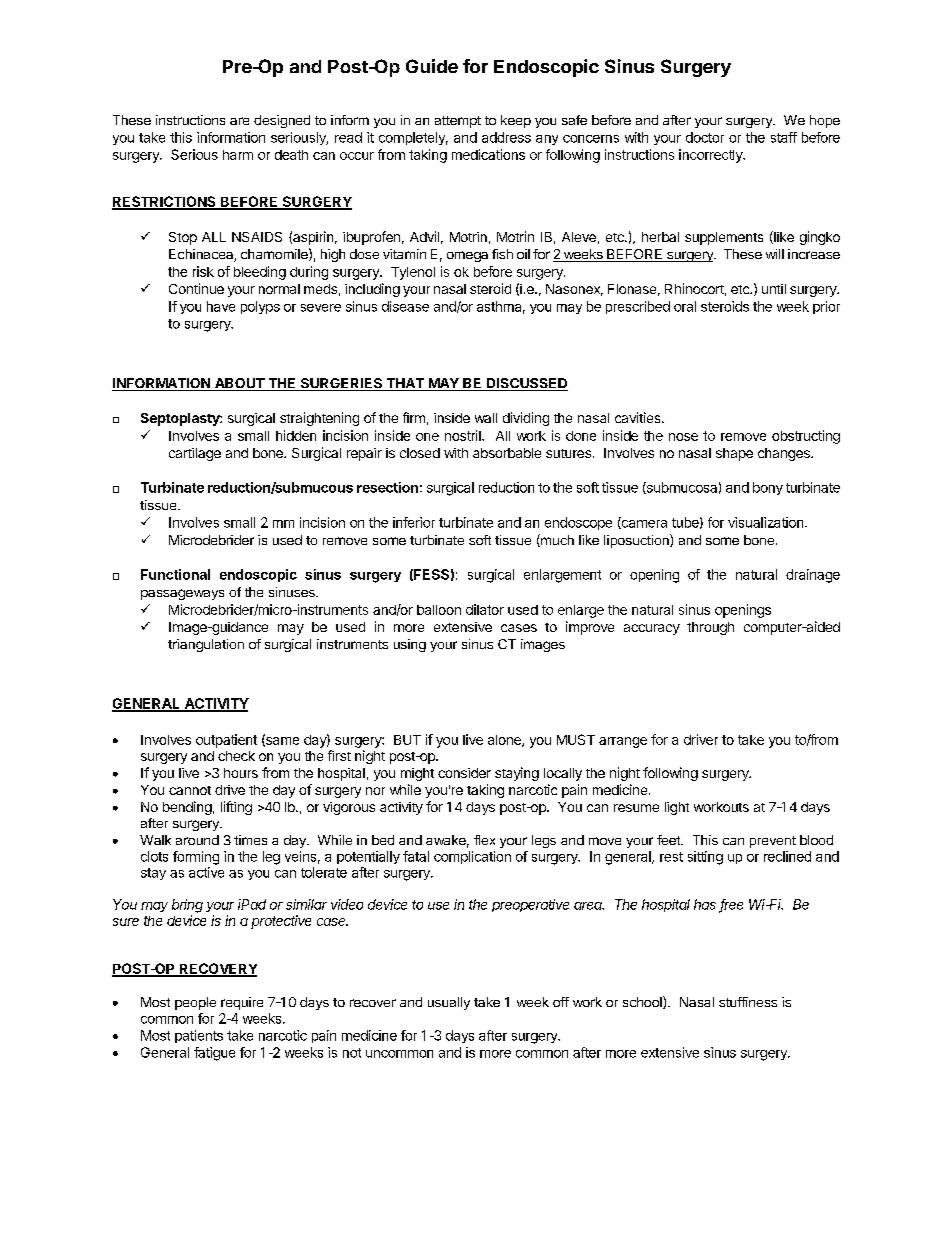 Image resolution: width=952 pixels, height=1233 pixels. What do you see at coordinates (199, 1036) in the screenshot?
I see `patients` at bounding box center [199, 1036].
